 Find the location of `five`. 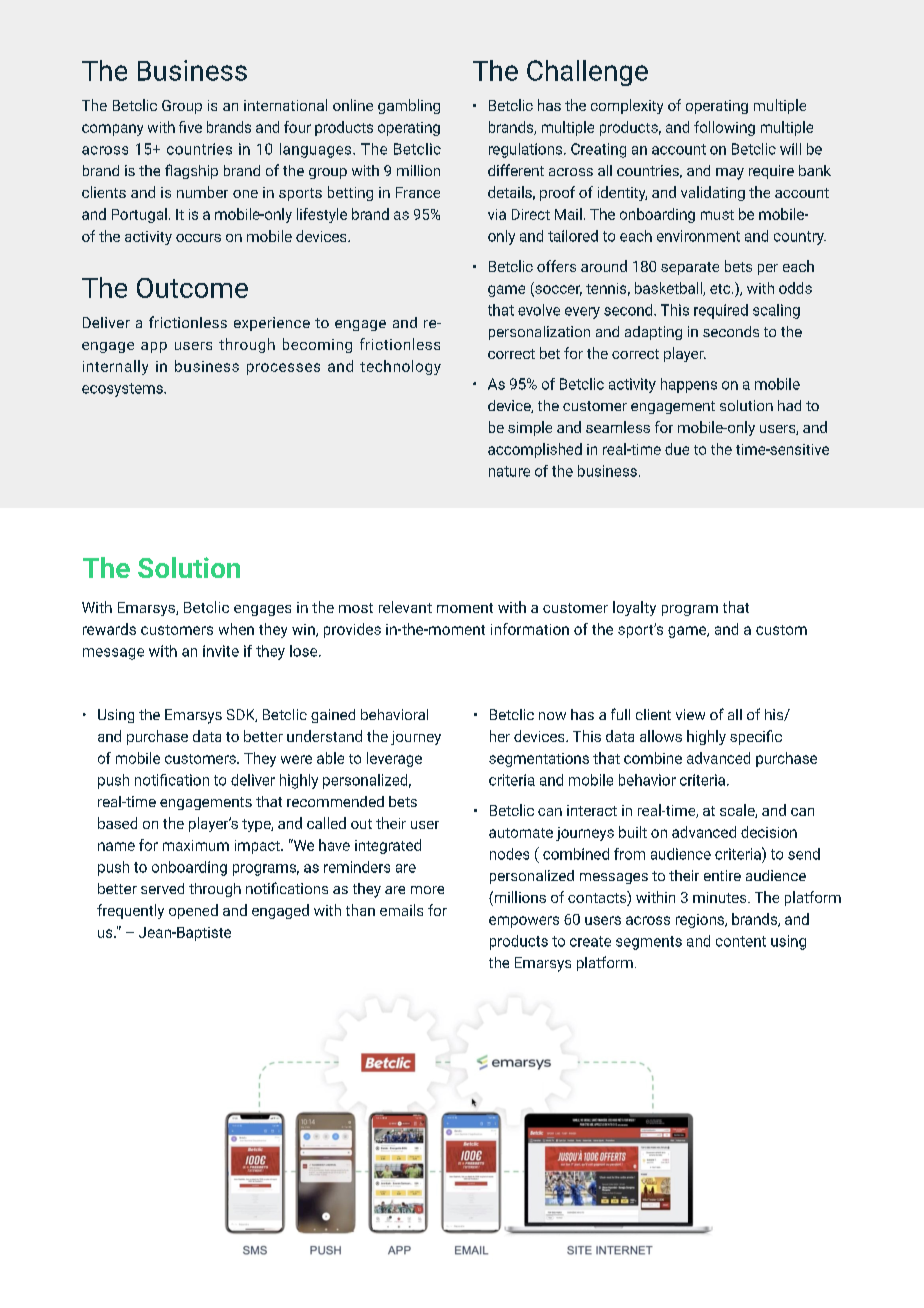

five is located at coordinates (190, 127).
